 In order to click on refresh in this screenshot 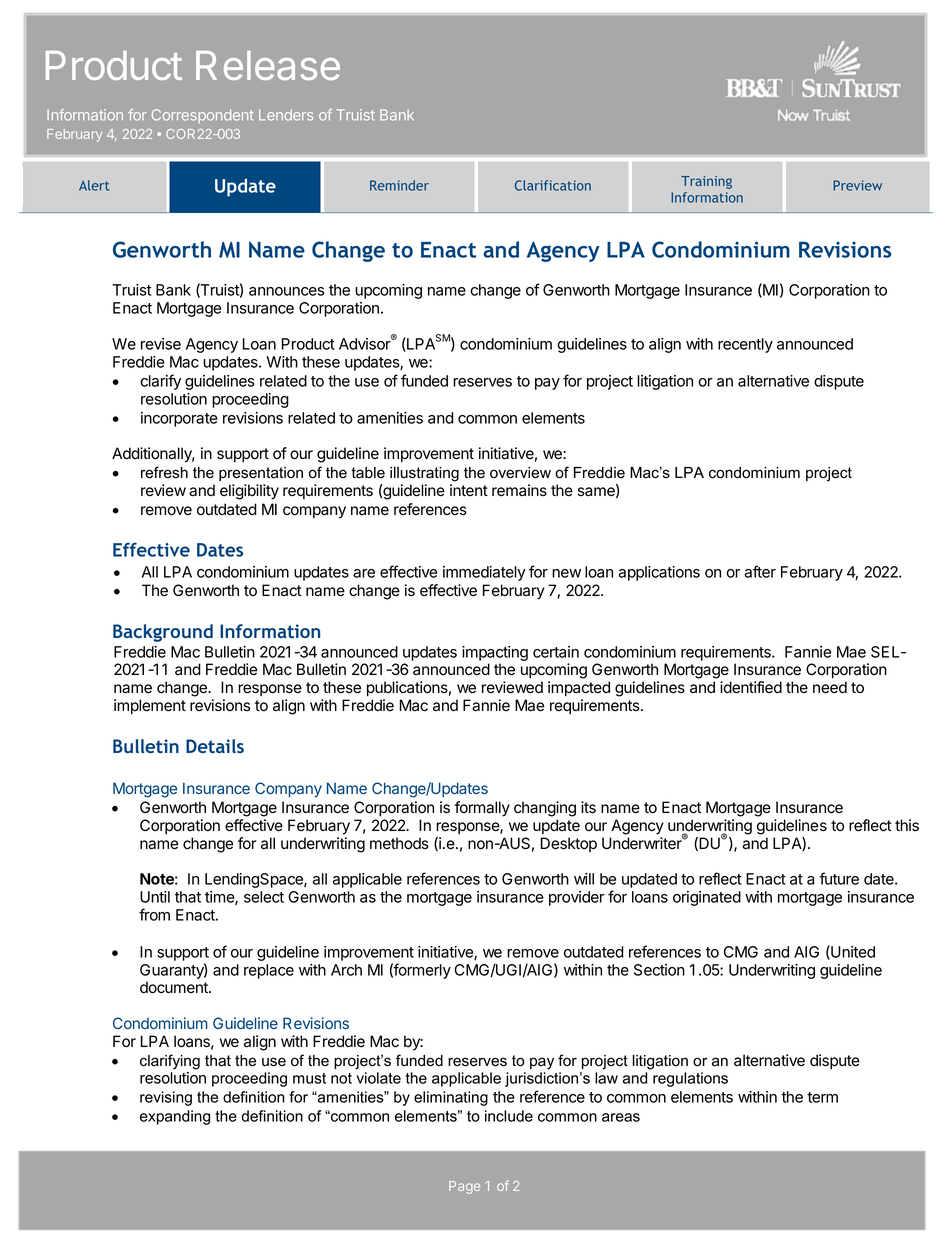, I will do `click(164, 472)`.
